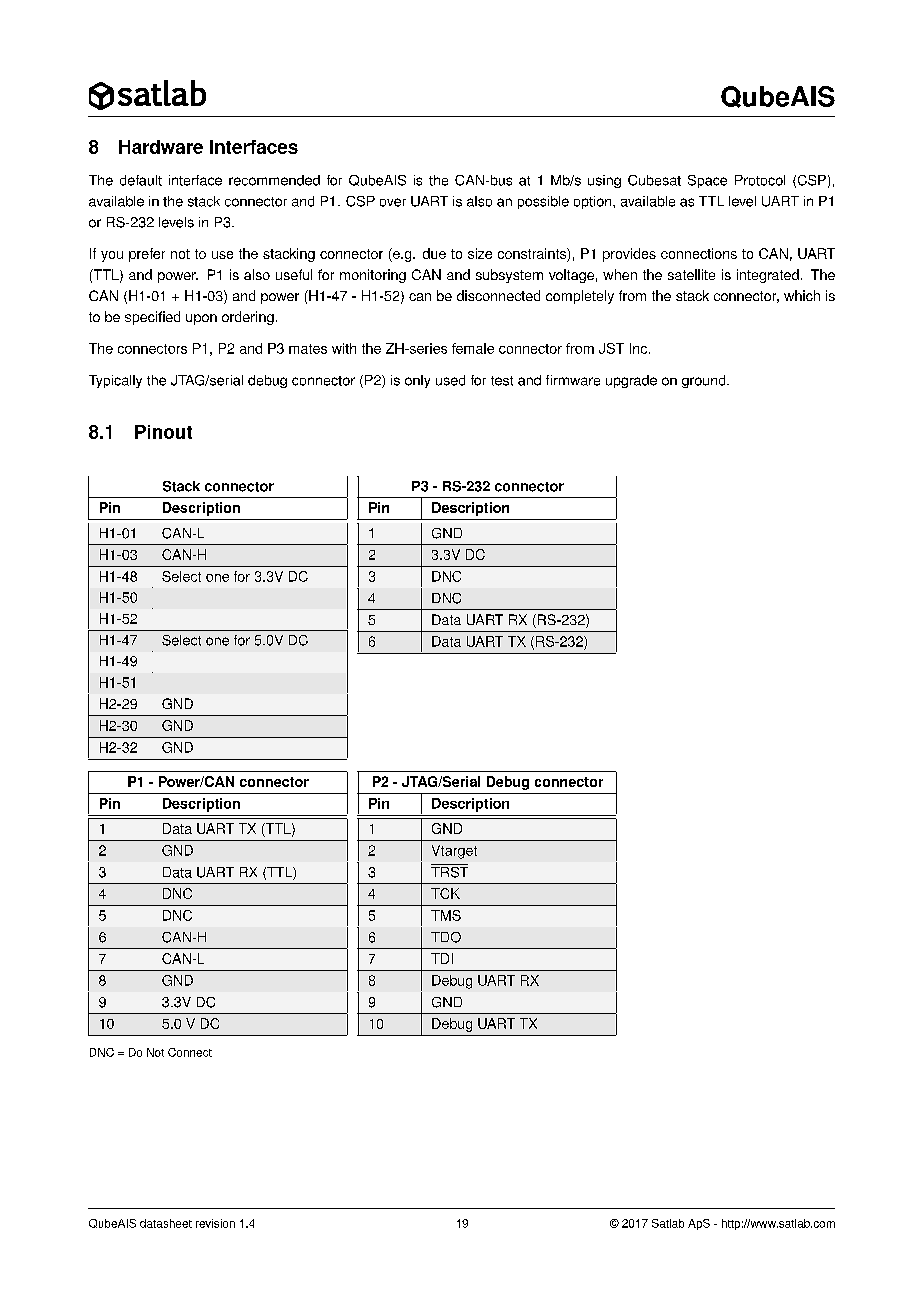  I want to click on Pinout, so click(163, 432).
